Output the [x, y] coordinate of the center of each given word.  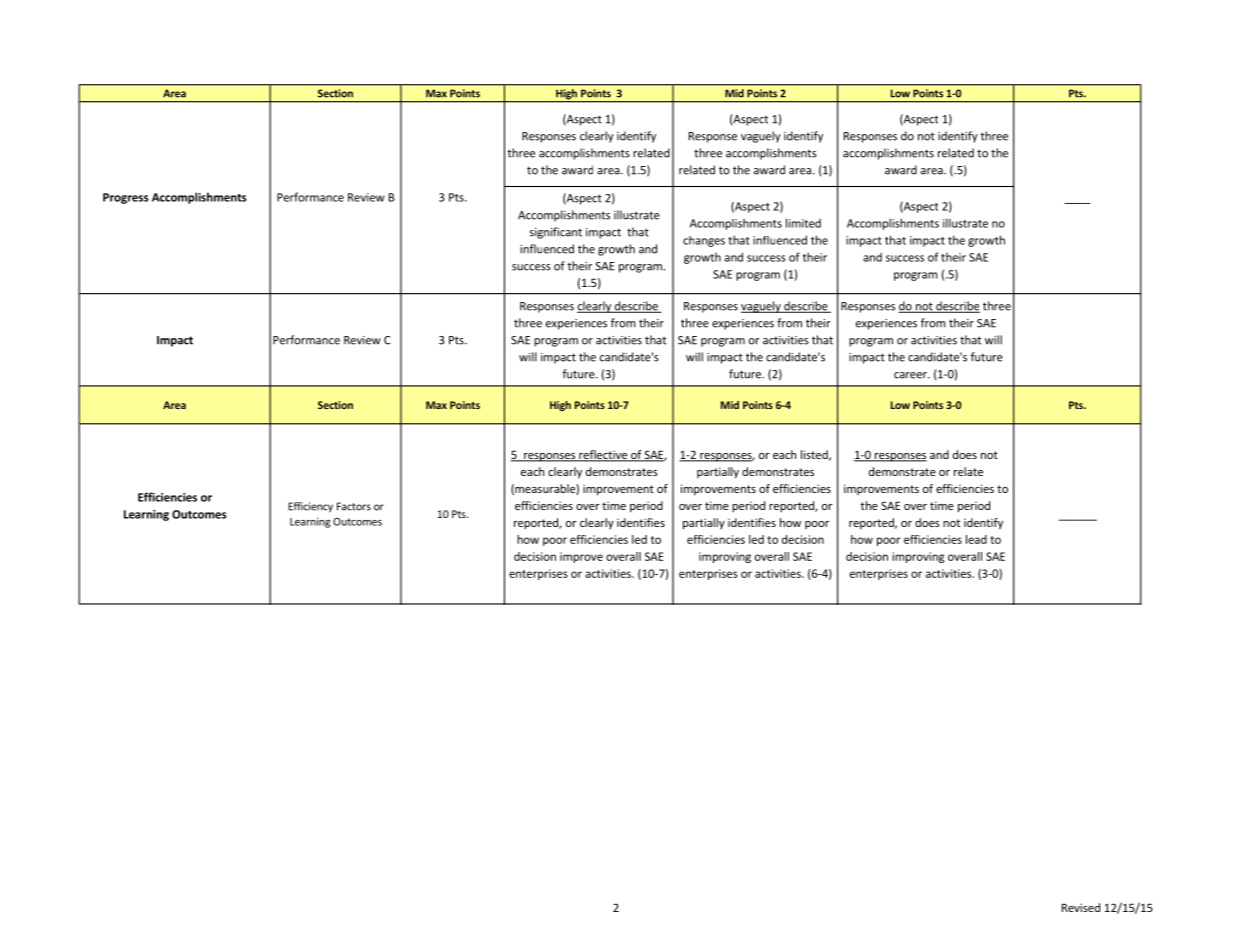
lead [976, 539]
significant [556, 233]
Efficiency [310, 507]
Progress [126, 198]
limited [803, 223]
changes [704, 241]
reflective [603, 455]
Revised [1081, 907]
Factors [354, 506]
